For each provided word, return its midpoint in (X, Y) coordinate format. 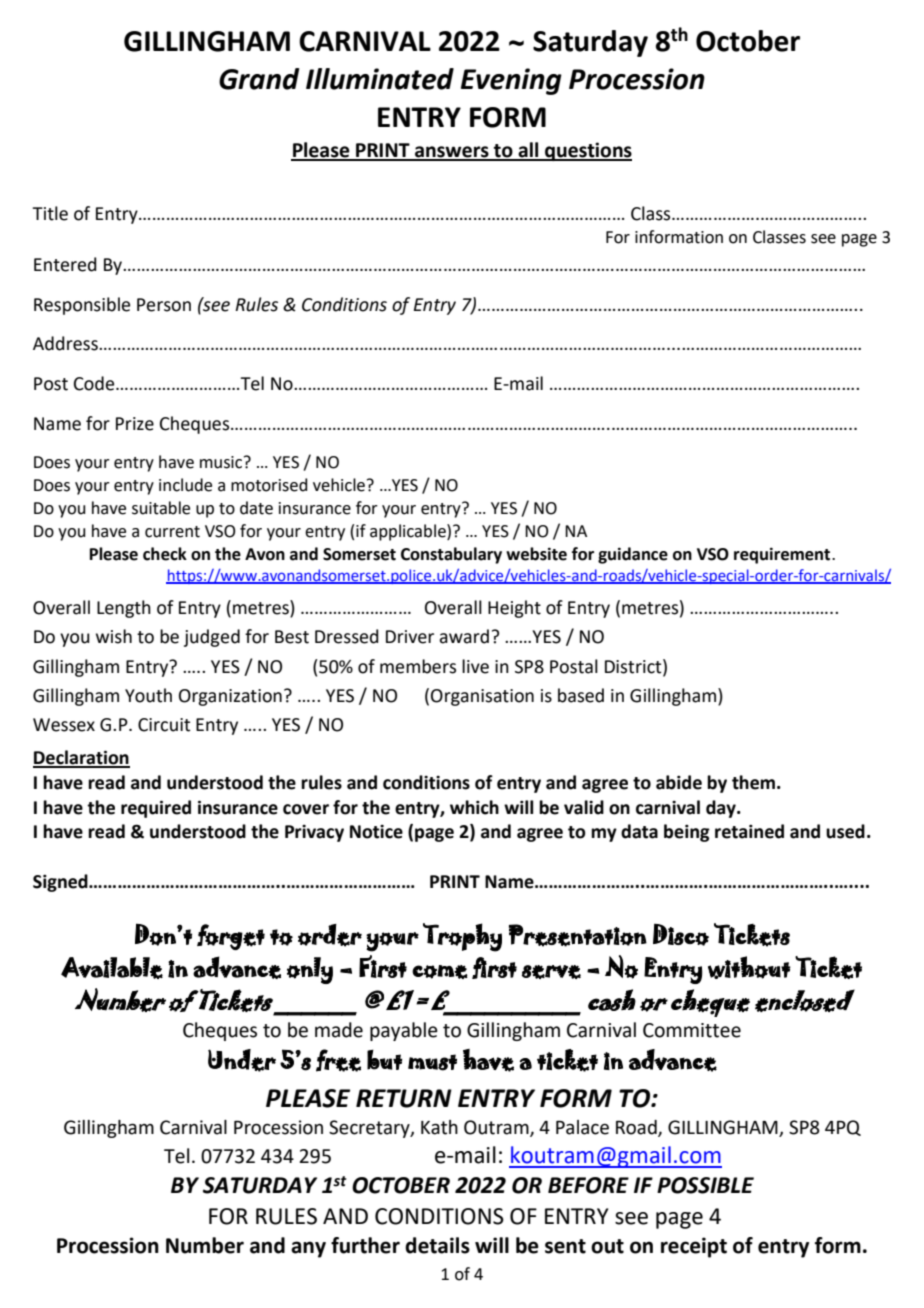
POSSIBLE (705, 1185)
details (437, 1245)
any (308, 1249)
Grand (259, 79)
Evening (511, 81)
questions (587, 151)
